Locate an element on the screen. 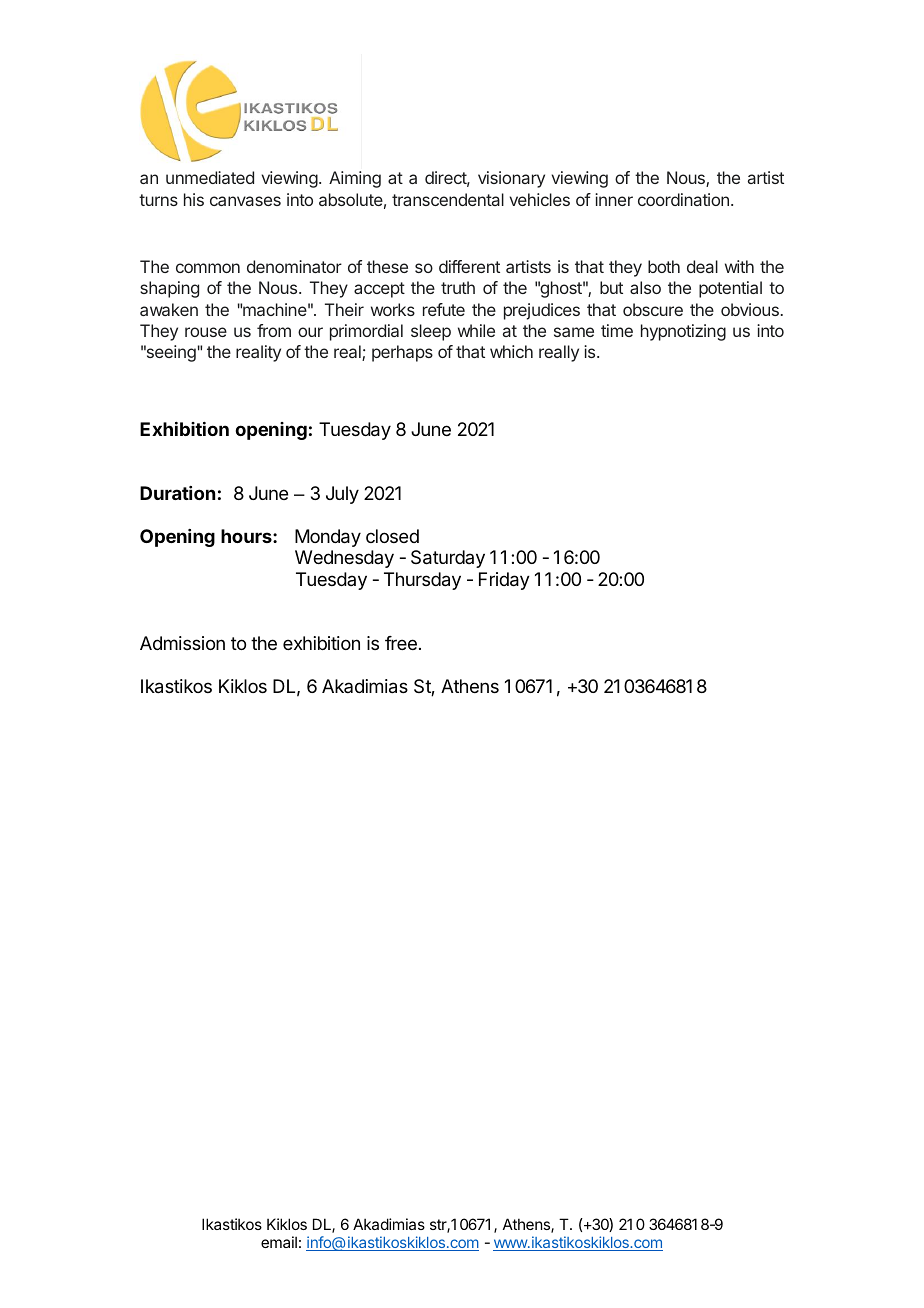 This screenshot has height=1308, width=924. Saturday is located at coordinates (448, 559).
